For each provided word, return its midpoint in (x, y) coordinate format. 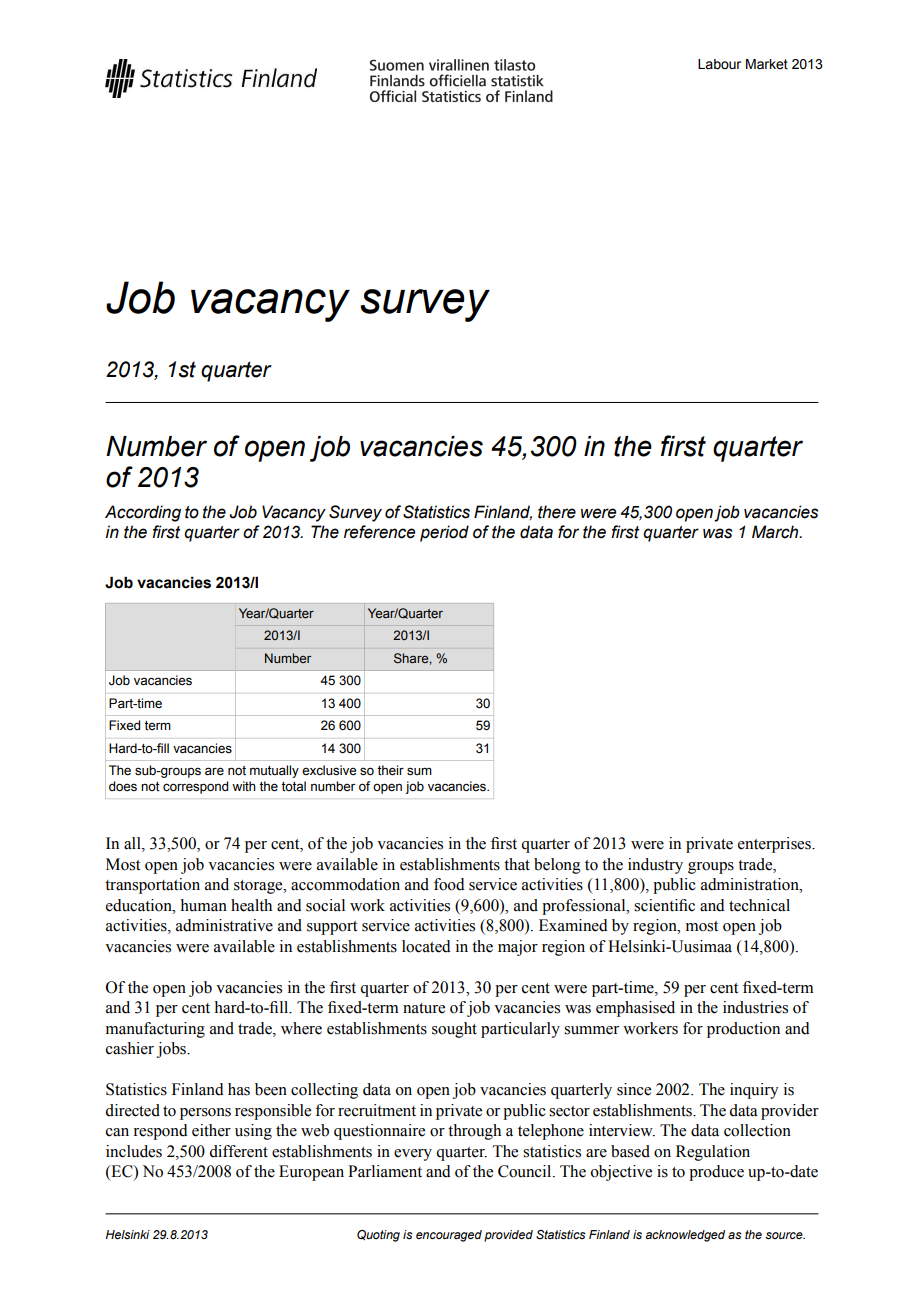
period (444, 533)
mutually (274, 771)
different (238, 1151)
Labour (719, 64)
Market (767, 64)
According (143, 513)
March (776, 532)
